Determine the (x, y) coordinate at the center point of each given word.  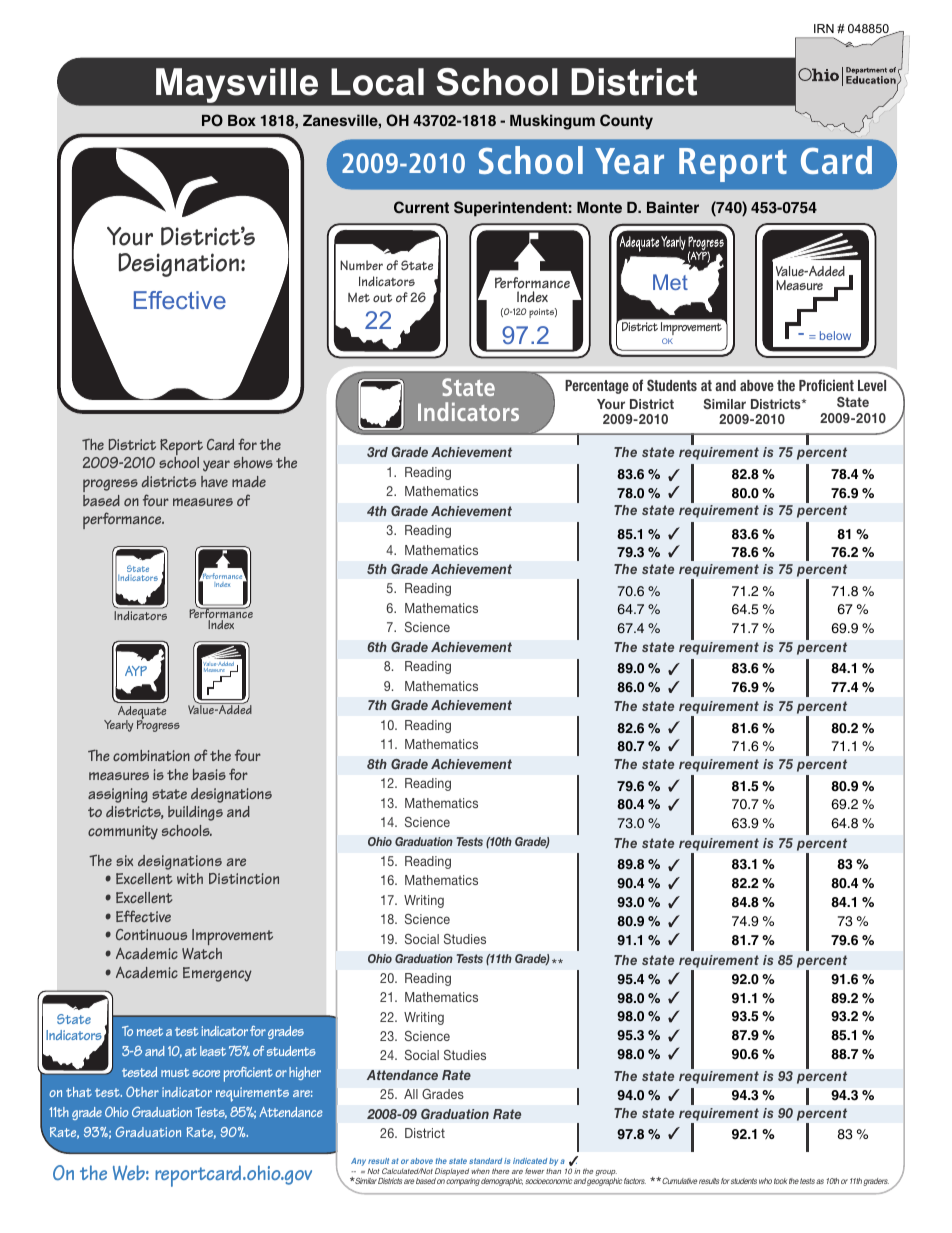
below (835, 335)
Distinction (244, 878)
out (382, 298)
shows (253, 462)
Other (142, 1091)
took (780, 1181)
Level (872, 385)
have (214, 481)
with (190, 878)
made (249, 481)
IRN (824, 28)
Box (242, 120)
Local (377, 82)
